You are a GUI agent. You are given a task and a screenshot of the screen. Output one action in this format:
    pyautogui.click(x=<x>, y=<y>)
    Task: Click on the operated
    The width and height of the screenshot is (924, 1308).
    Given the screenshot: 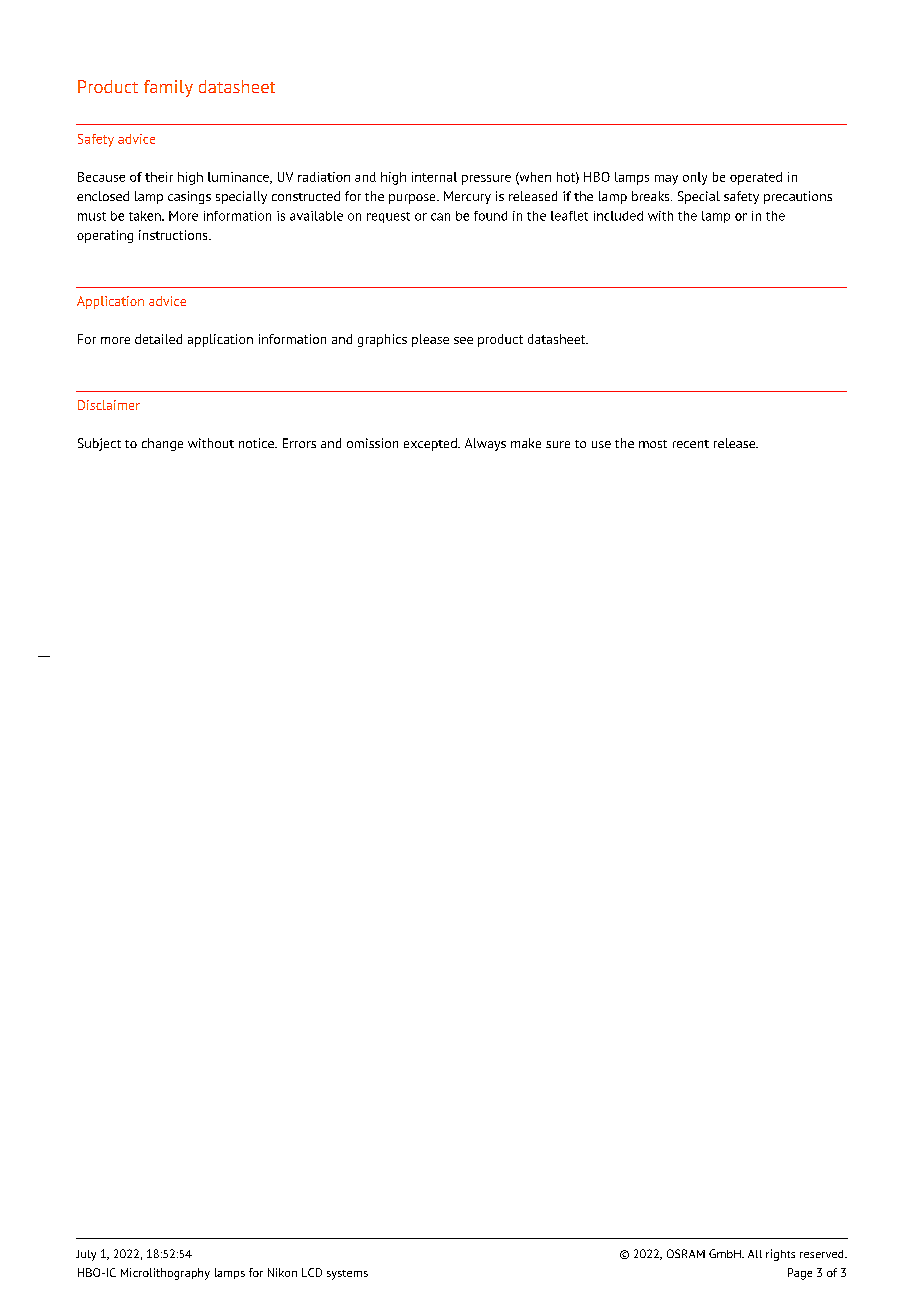 What is the action you would take?
    pyautogui.click(x=756, y=178)
